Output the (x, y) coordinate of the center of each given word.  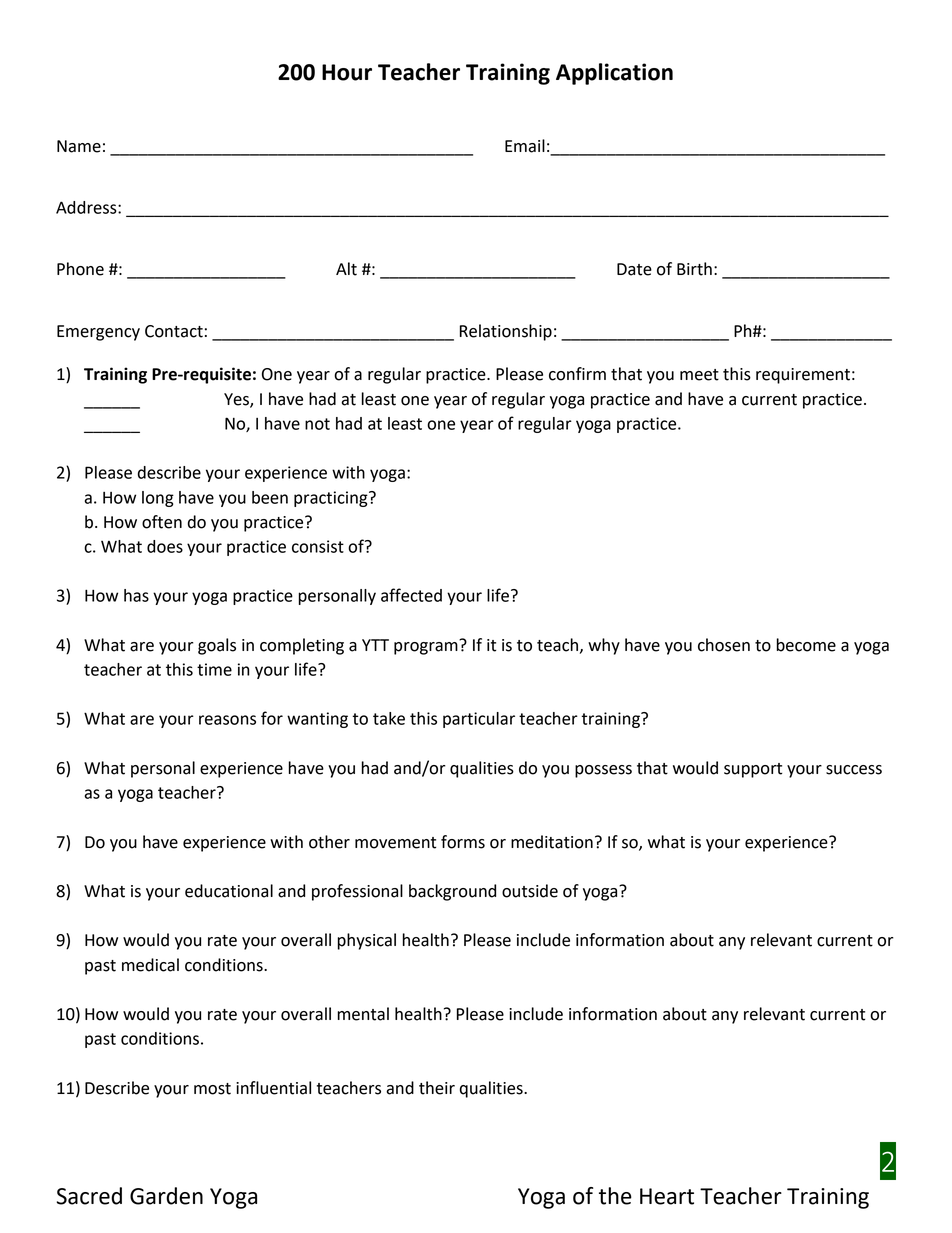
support (753, 770)
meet (699, 375)
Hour (347, 72)
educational (229, 891)
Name (79, 146)
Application (614, 74)
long (158, 499)
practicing (332, 499)
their (437, 1088)
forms (463, 842)
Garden (166, 1196)
